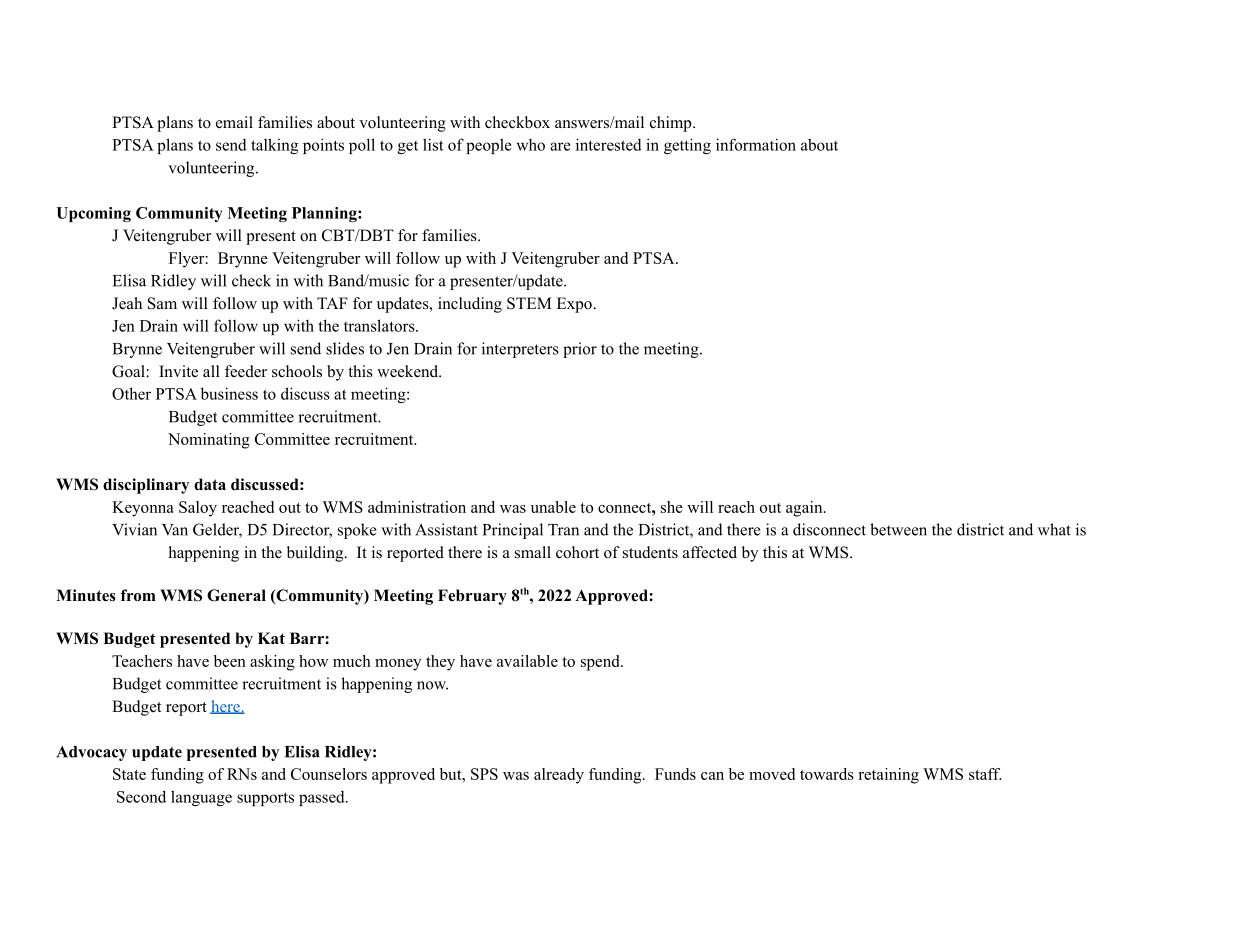 This screenshot has width=1233, height=952. Describe the element at coordinates (559, 776) in the screenshot. I see `already` at that location.
